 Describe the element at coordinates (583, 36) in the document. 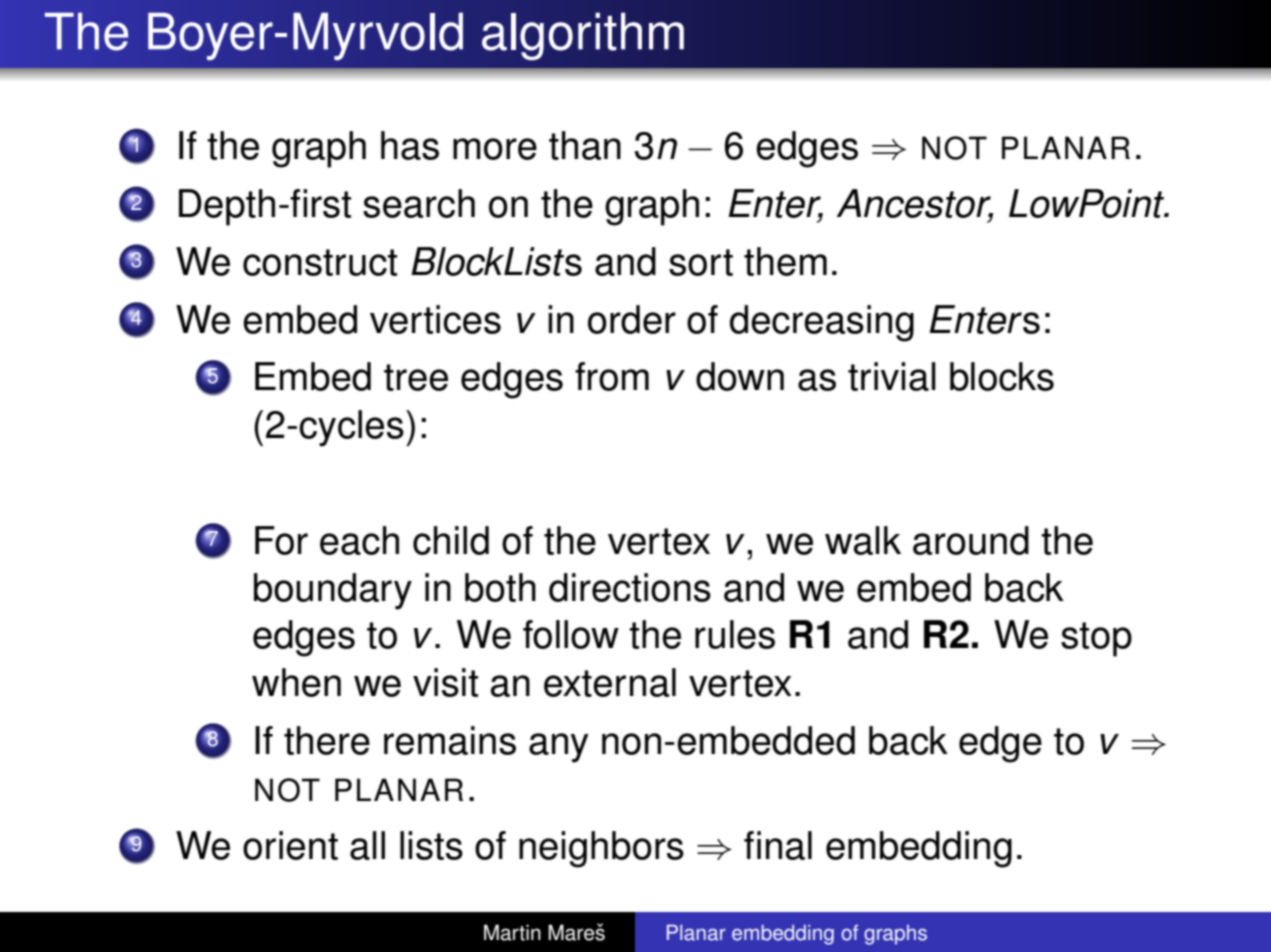

I see `algorithm` at that location.
